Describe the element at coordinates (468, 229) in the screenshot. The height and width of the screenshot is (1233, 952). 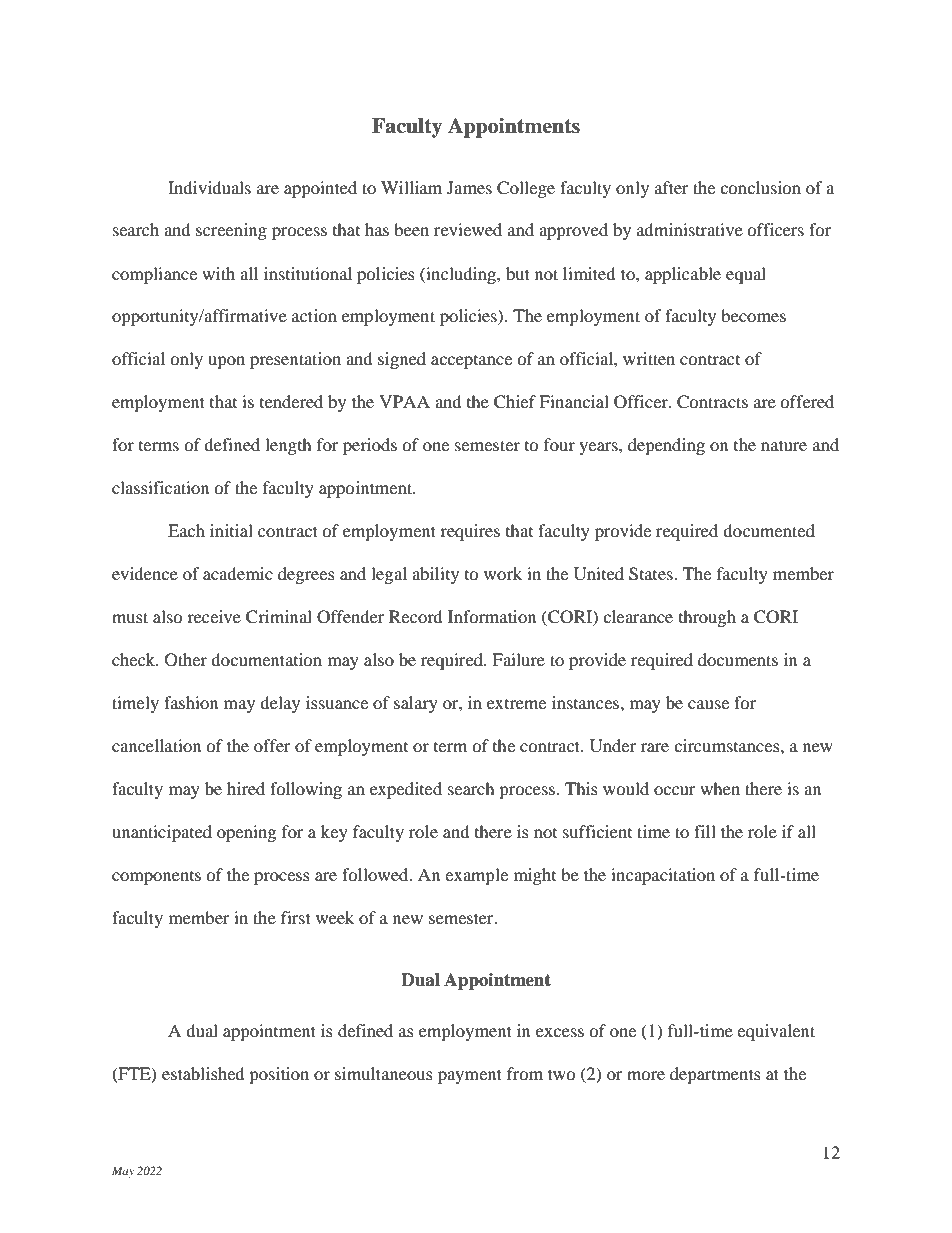
I see `reviewed` at that location.
